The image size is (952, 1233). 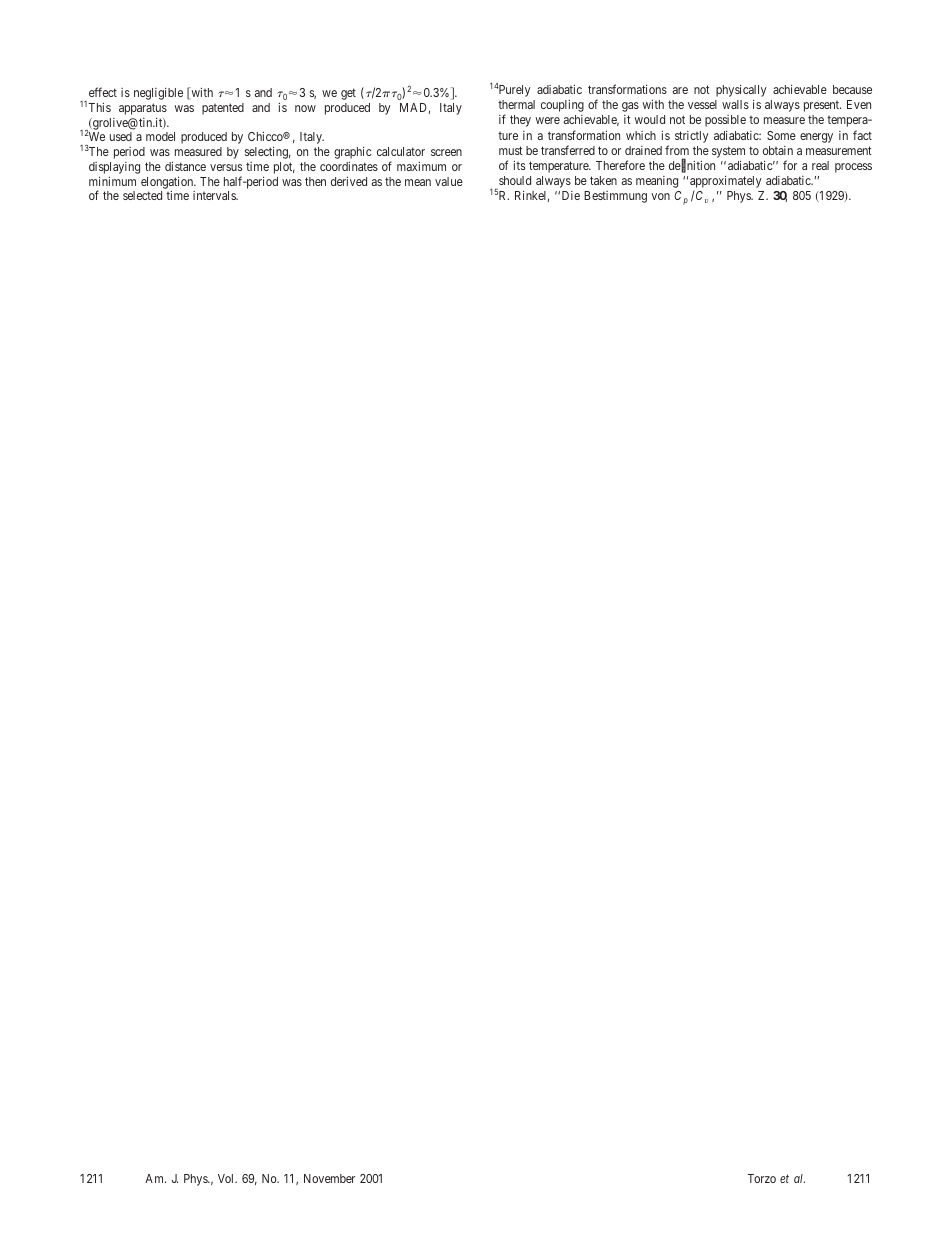 What do you see at coordinates (725, 182) in the screenshot?
I see `approximately` at bounding box center [725, 182].
